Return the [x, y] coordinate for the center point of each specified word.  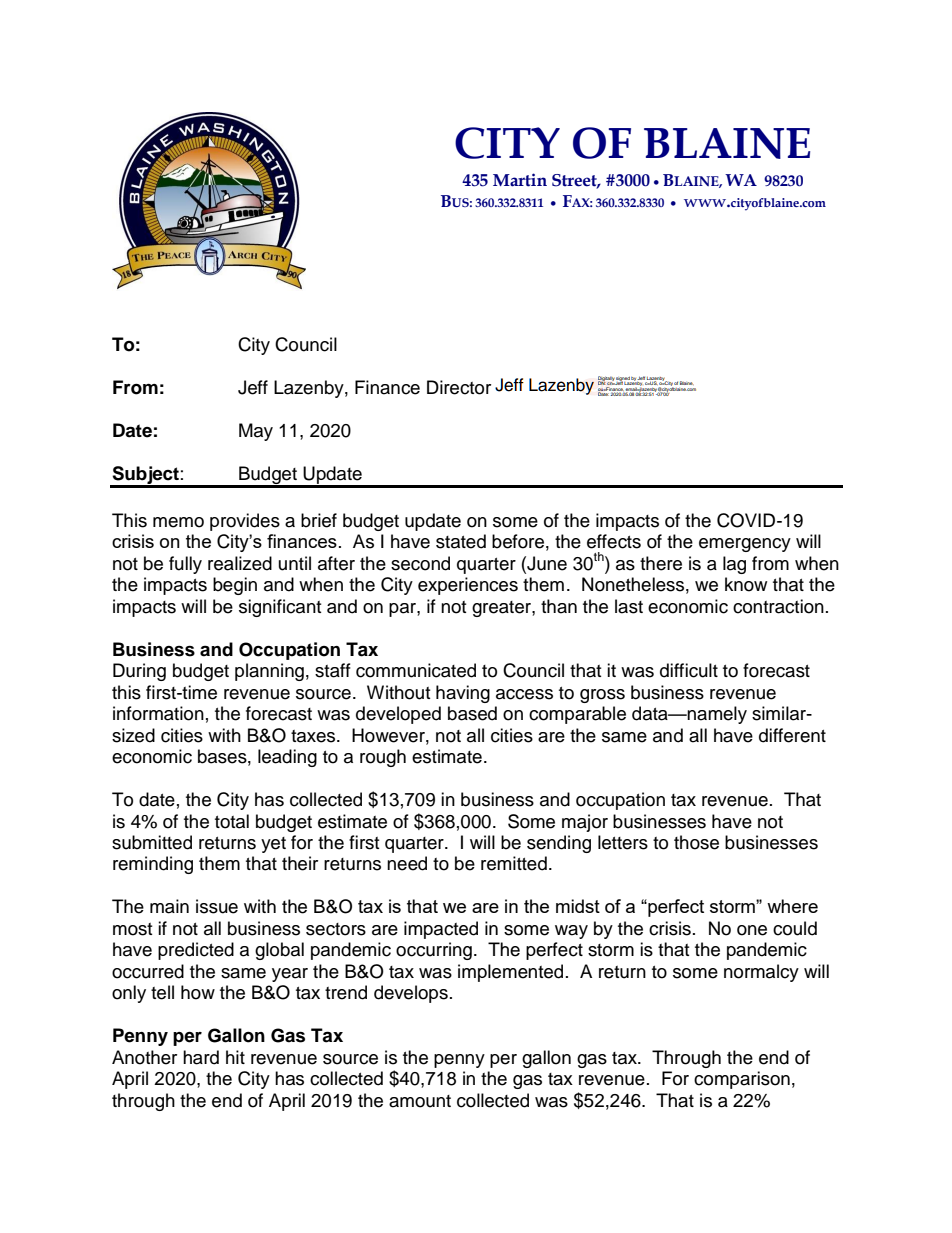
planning [269, 672]
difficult [689, 670]
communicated [416, 670]
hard [201, 1057]
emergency [745, 545]
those [696, 842]
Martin [520, 180]
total [232, 821]
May [256, 432]
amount [420, 1101]
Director [459, 387]
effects [614, 541]
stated [461, 541]
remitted [514, 863]
